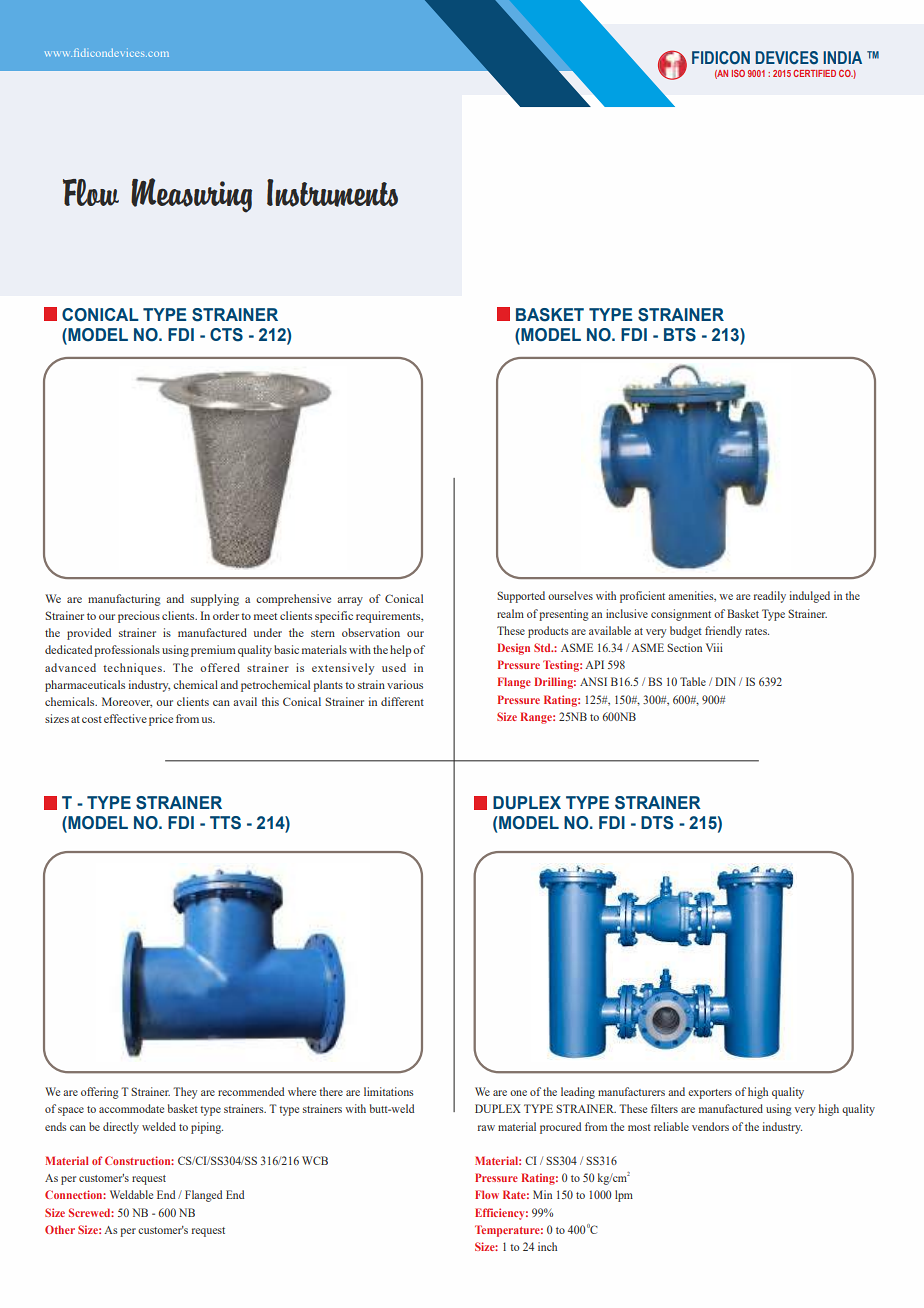 Image resolution: width=924 pixels, height=1308 pixels. Describe the element at coordinates (127, 651) in the screenshot. I see `professionals` at that location.
